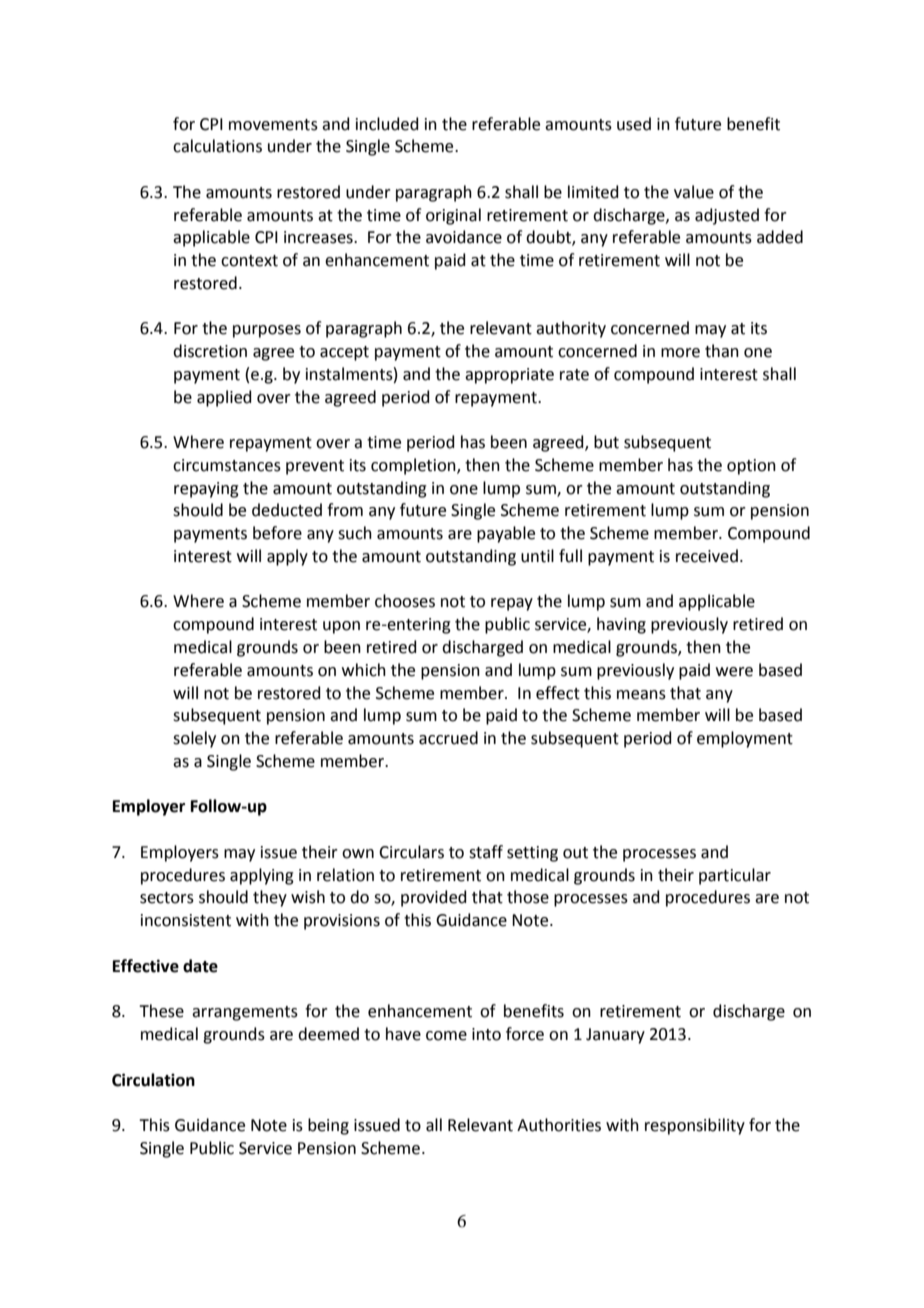 The height and width of the screenshot is (1308, 924). Describe the element at coordinates (486, 852) in the screenshot. I see `staff` at that location.
